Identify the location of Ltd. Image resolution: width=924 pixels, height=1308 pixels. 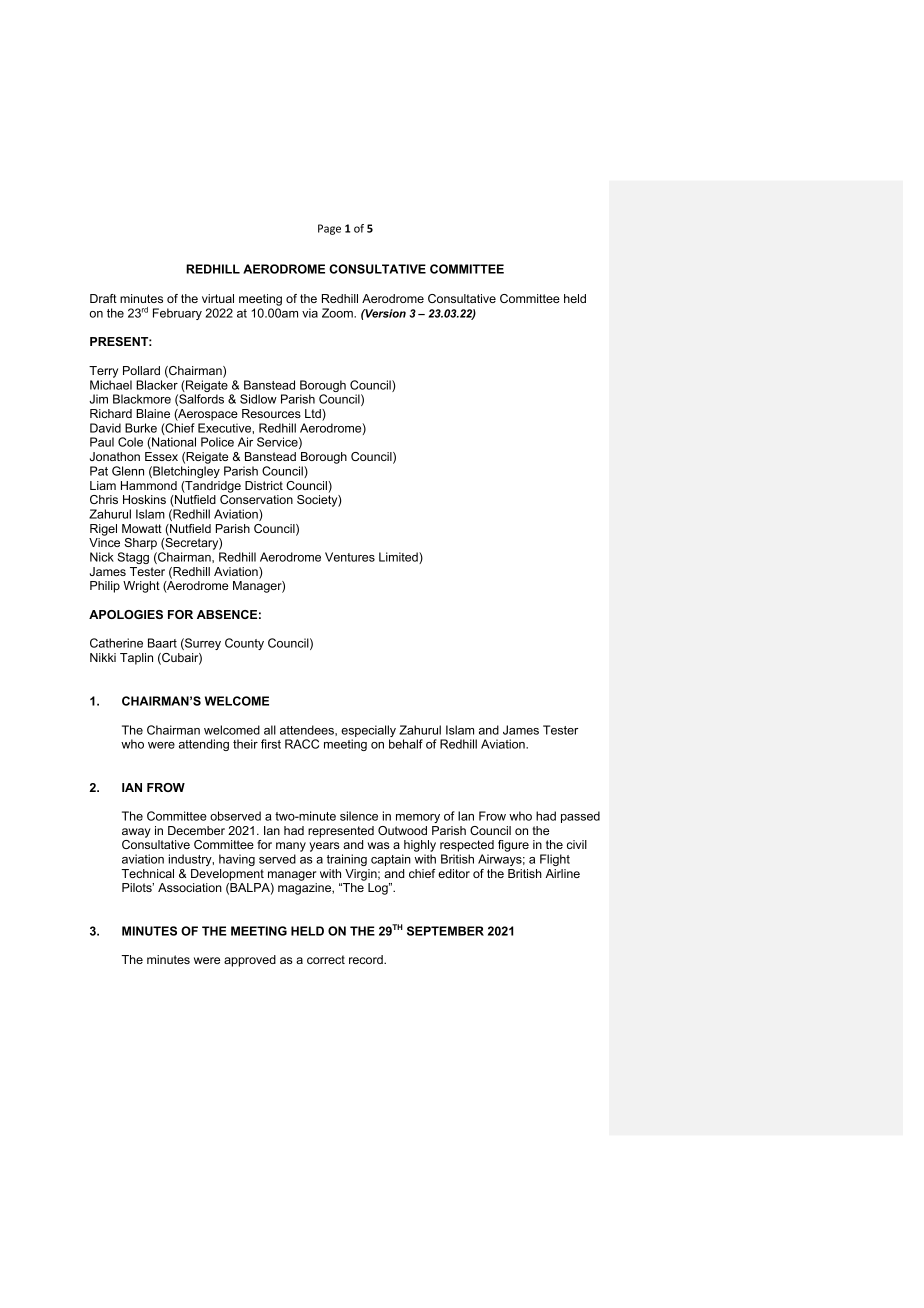
(314, 415).
